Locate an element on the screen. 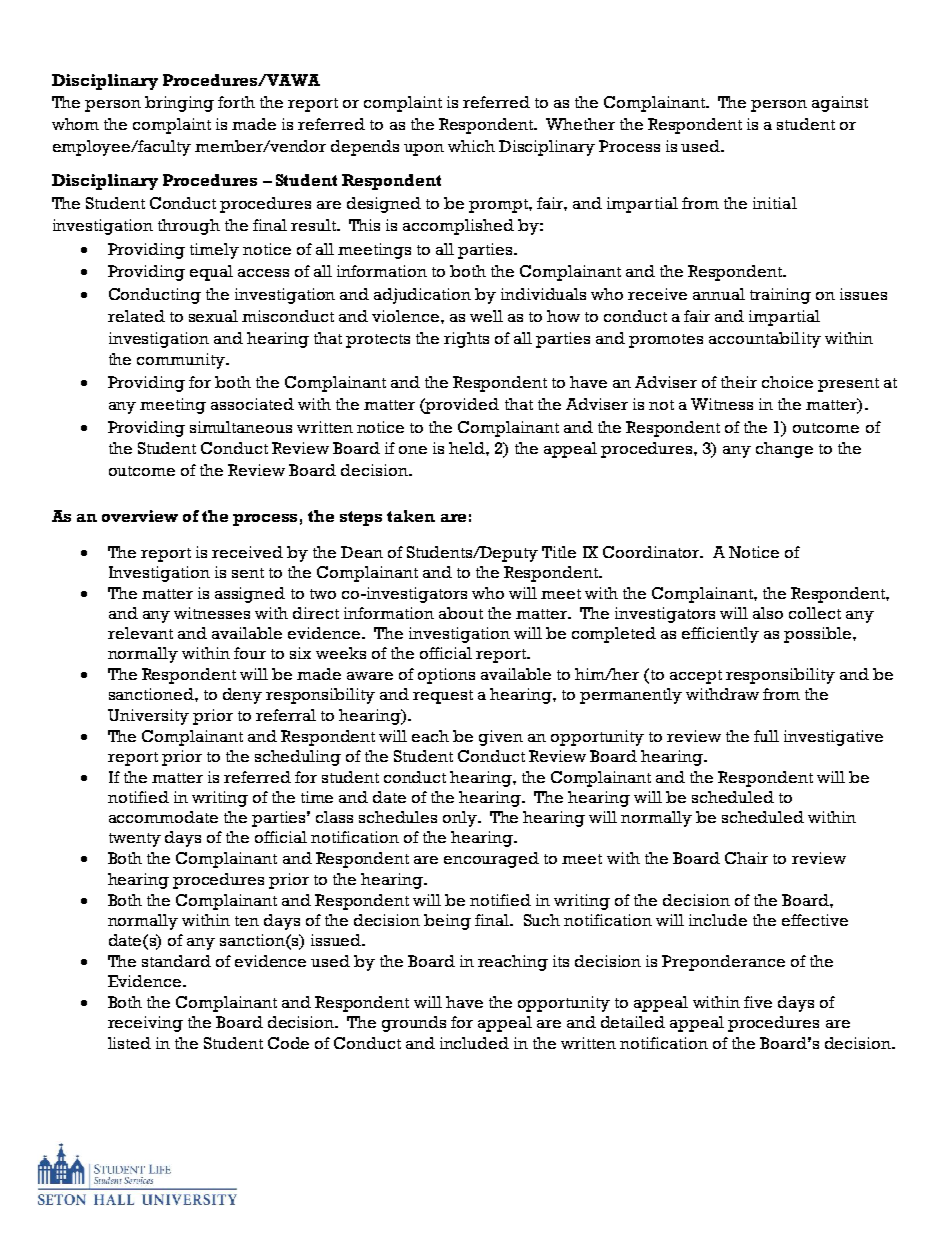 The image size is (952, 1233). against is located at coordinates (840, 104).
